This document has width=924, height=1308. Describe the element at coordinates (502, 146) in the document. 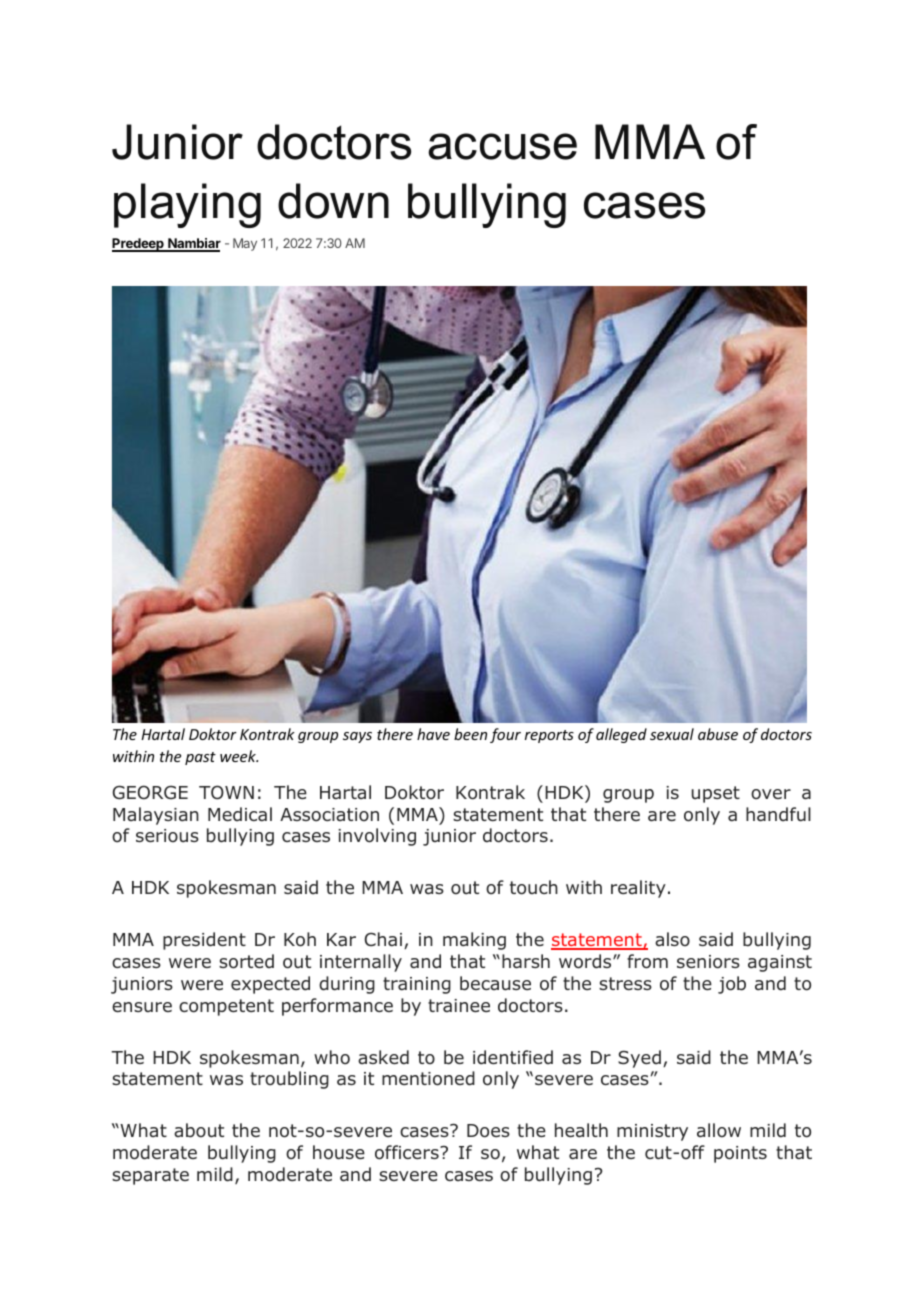

I see `accuse` at that location.
